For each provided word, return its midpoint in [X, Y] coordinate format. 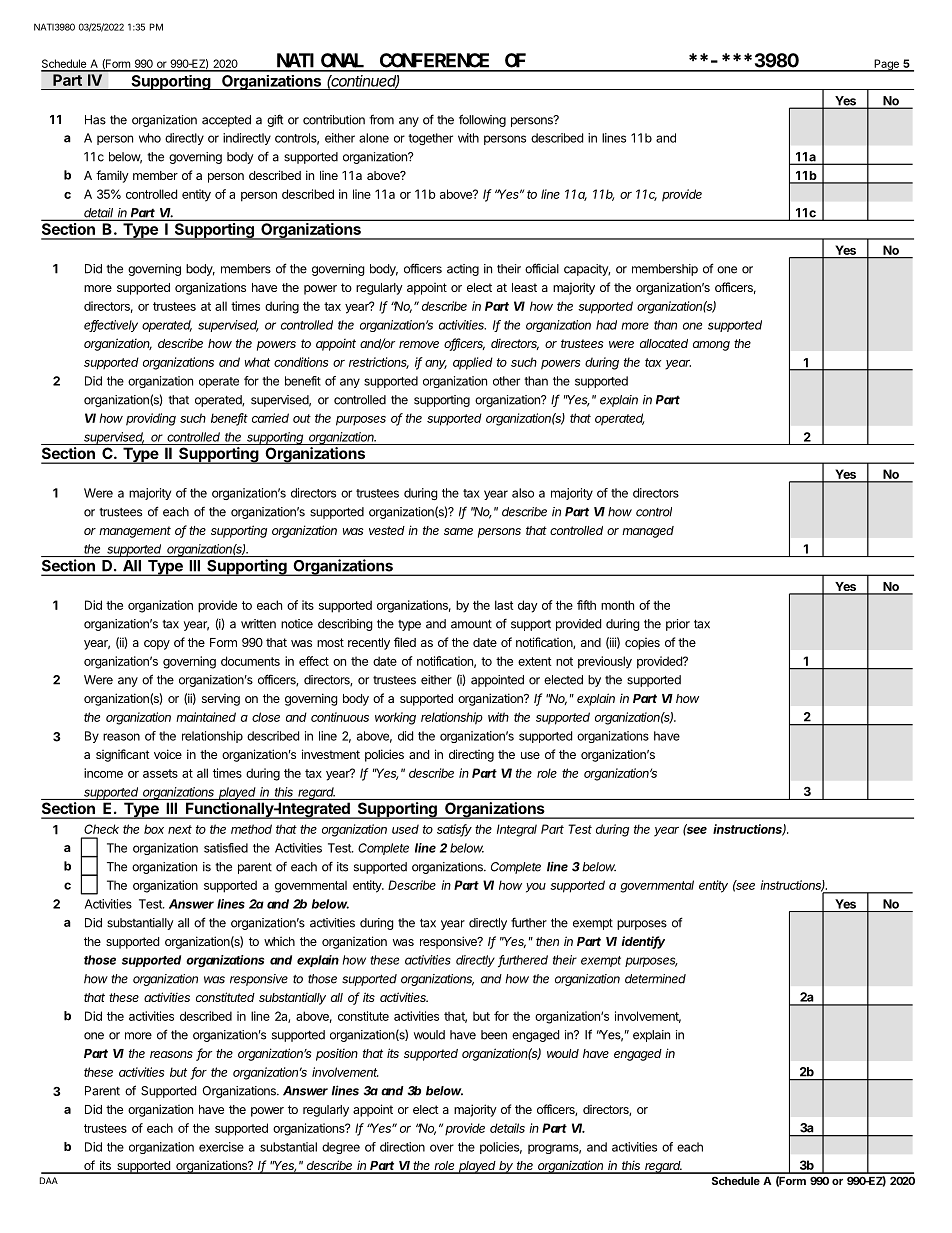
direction [402, 1147]
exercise [221, 1147]
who [150, 138]
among [711, 346]
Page [886, 65]
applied [473, 363]
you [536, 888]
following [482, 120]
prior [678, 625]
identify [643, 942]
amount [471, 624]
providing [151, 419]
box [154, 829]
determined [655, 979]
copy [157, 645]
